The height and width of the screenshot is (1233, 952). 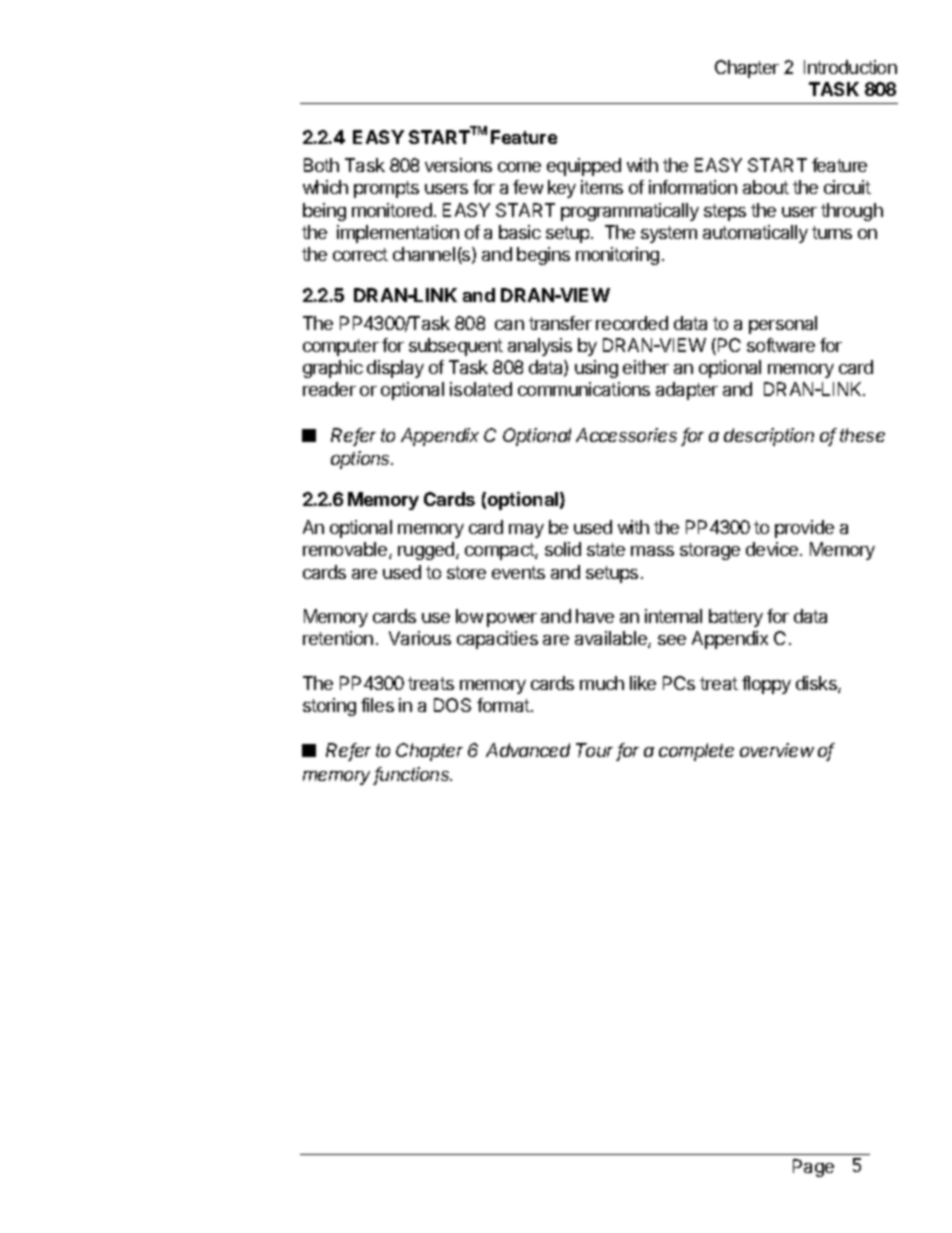 What do you see at coordinates (528, 750) in the screenshot?
I see `Advanced` at bounding box center [528, 750].
